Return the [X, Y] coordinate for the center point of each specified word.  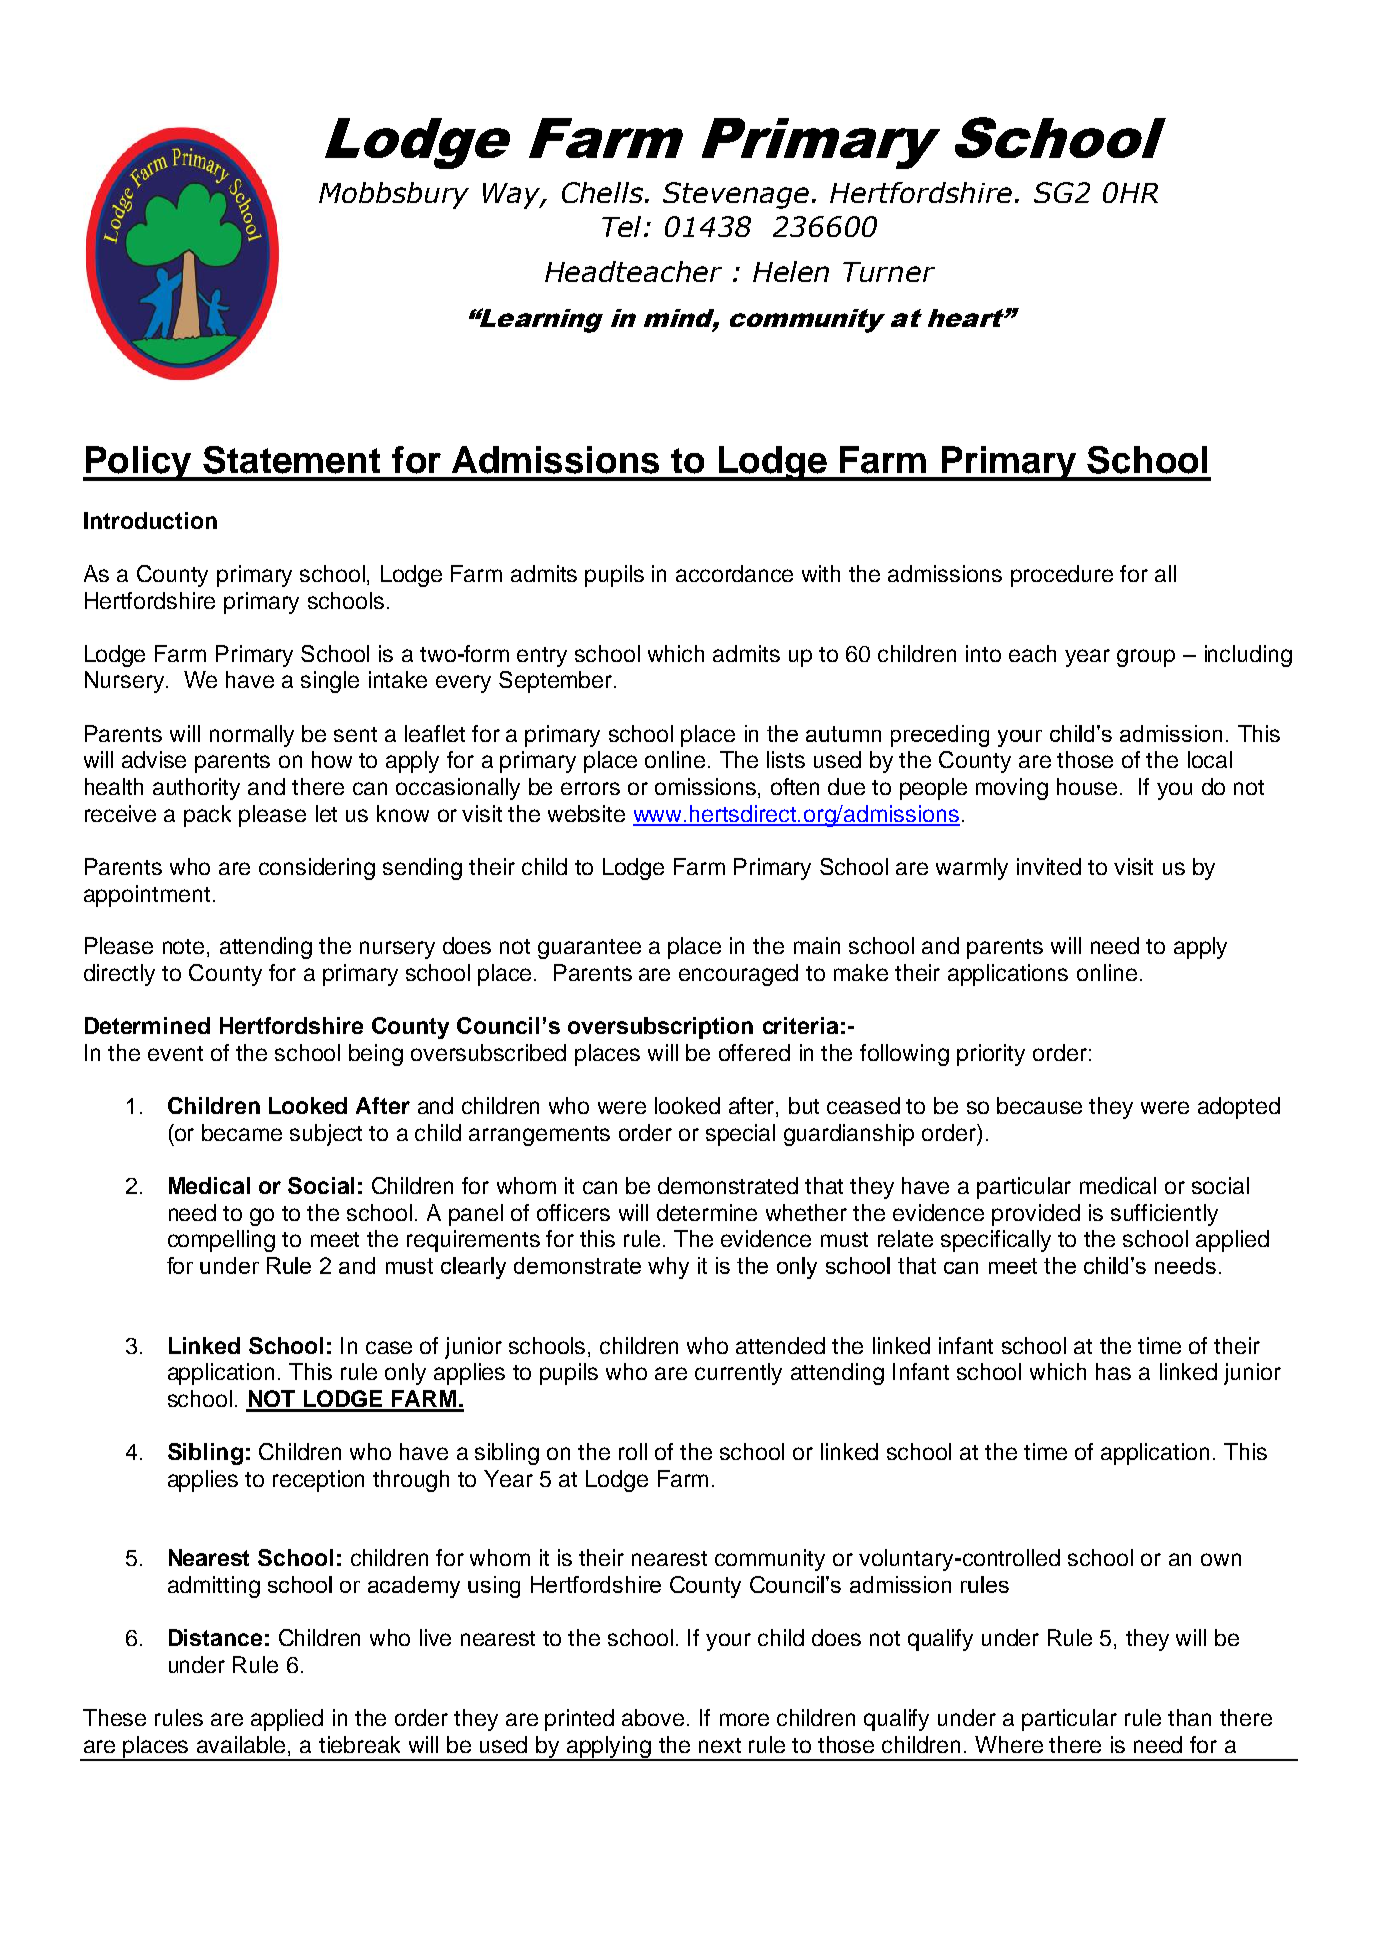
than [1189, 1717]
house [1089, 786]
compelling [221, 1241]
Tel [623, 226]
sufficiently [1164, 1215]
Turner [889, 272]
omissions [707, 788]
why [668, 1268]
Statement [291, 460]
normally [252, 736]
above [653, 1717]
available [243, 1744]
